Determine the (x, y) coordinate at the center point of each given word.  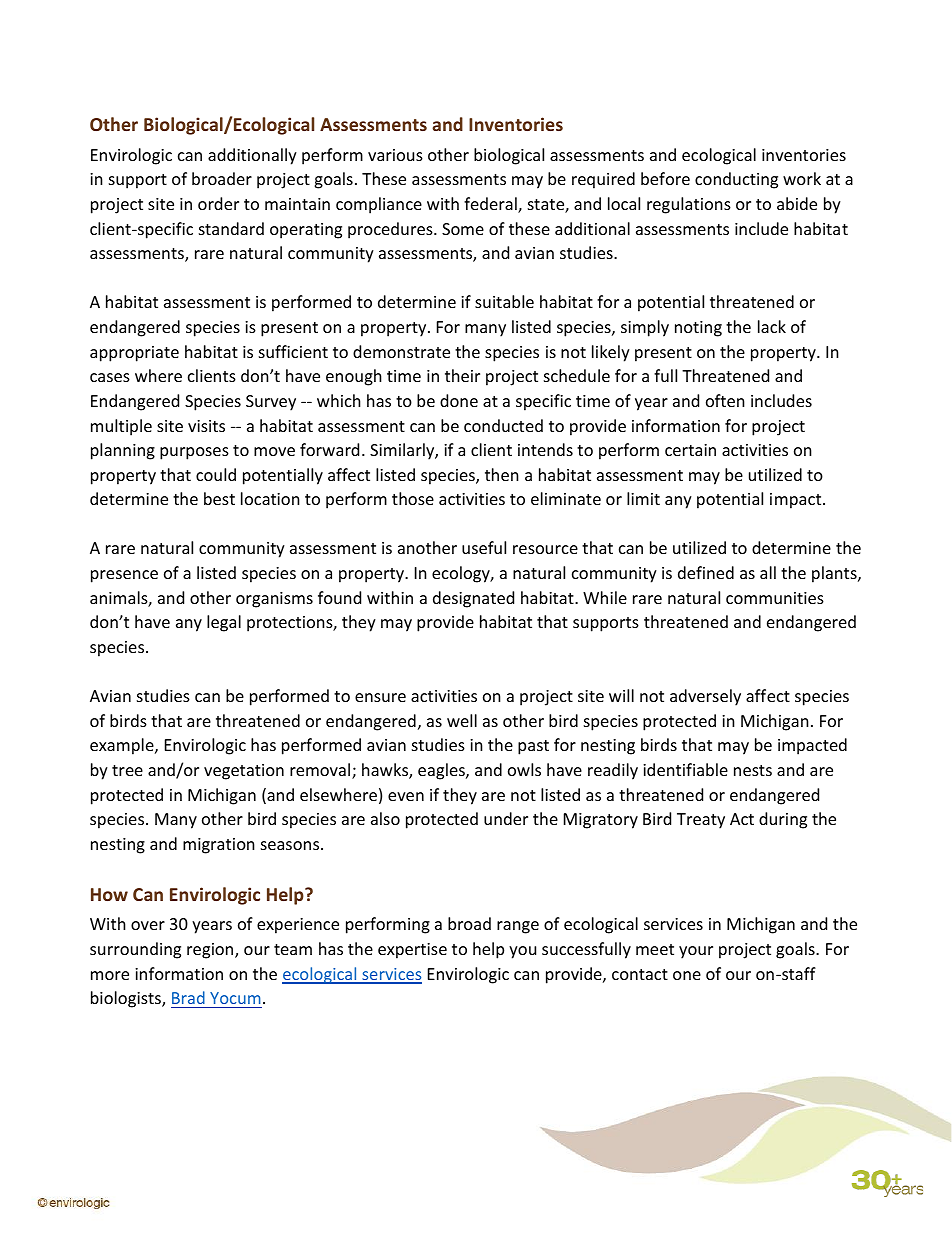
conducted (503, 425)
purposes (194, 453)
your (696, 952)
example (123, 746)
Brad (188, 997)
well (462, 720)
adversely (705, 697)
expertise (412, 951)
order (218, 203)
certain (690, 450)
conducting (736, 180)
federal (491, 205)
